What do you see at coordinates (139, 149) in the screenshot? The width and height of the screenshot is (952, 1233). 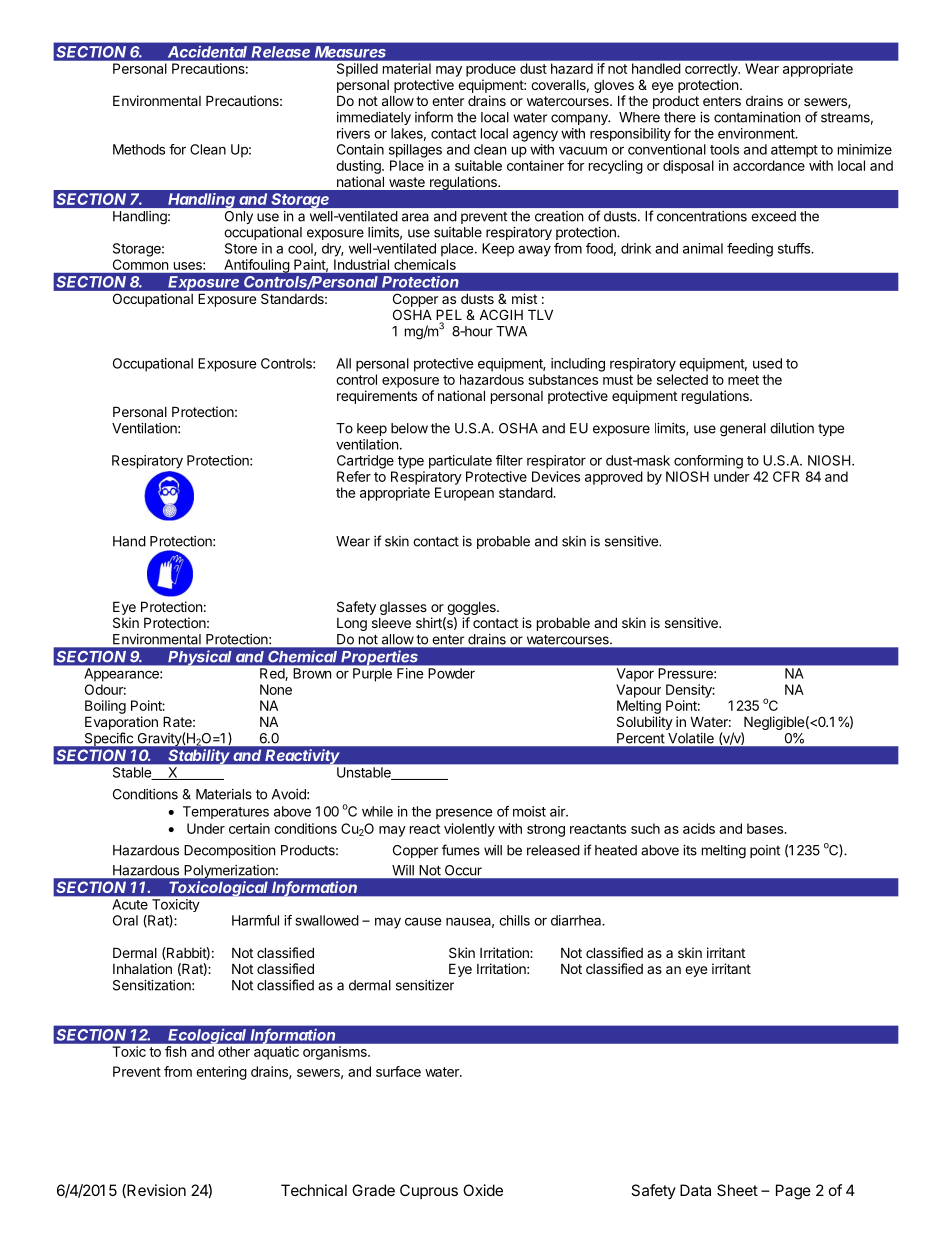 I see `Methods` at bounding box center [139, 149].
